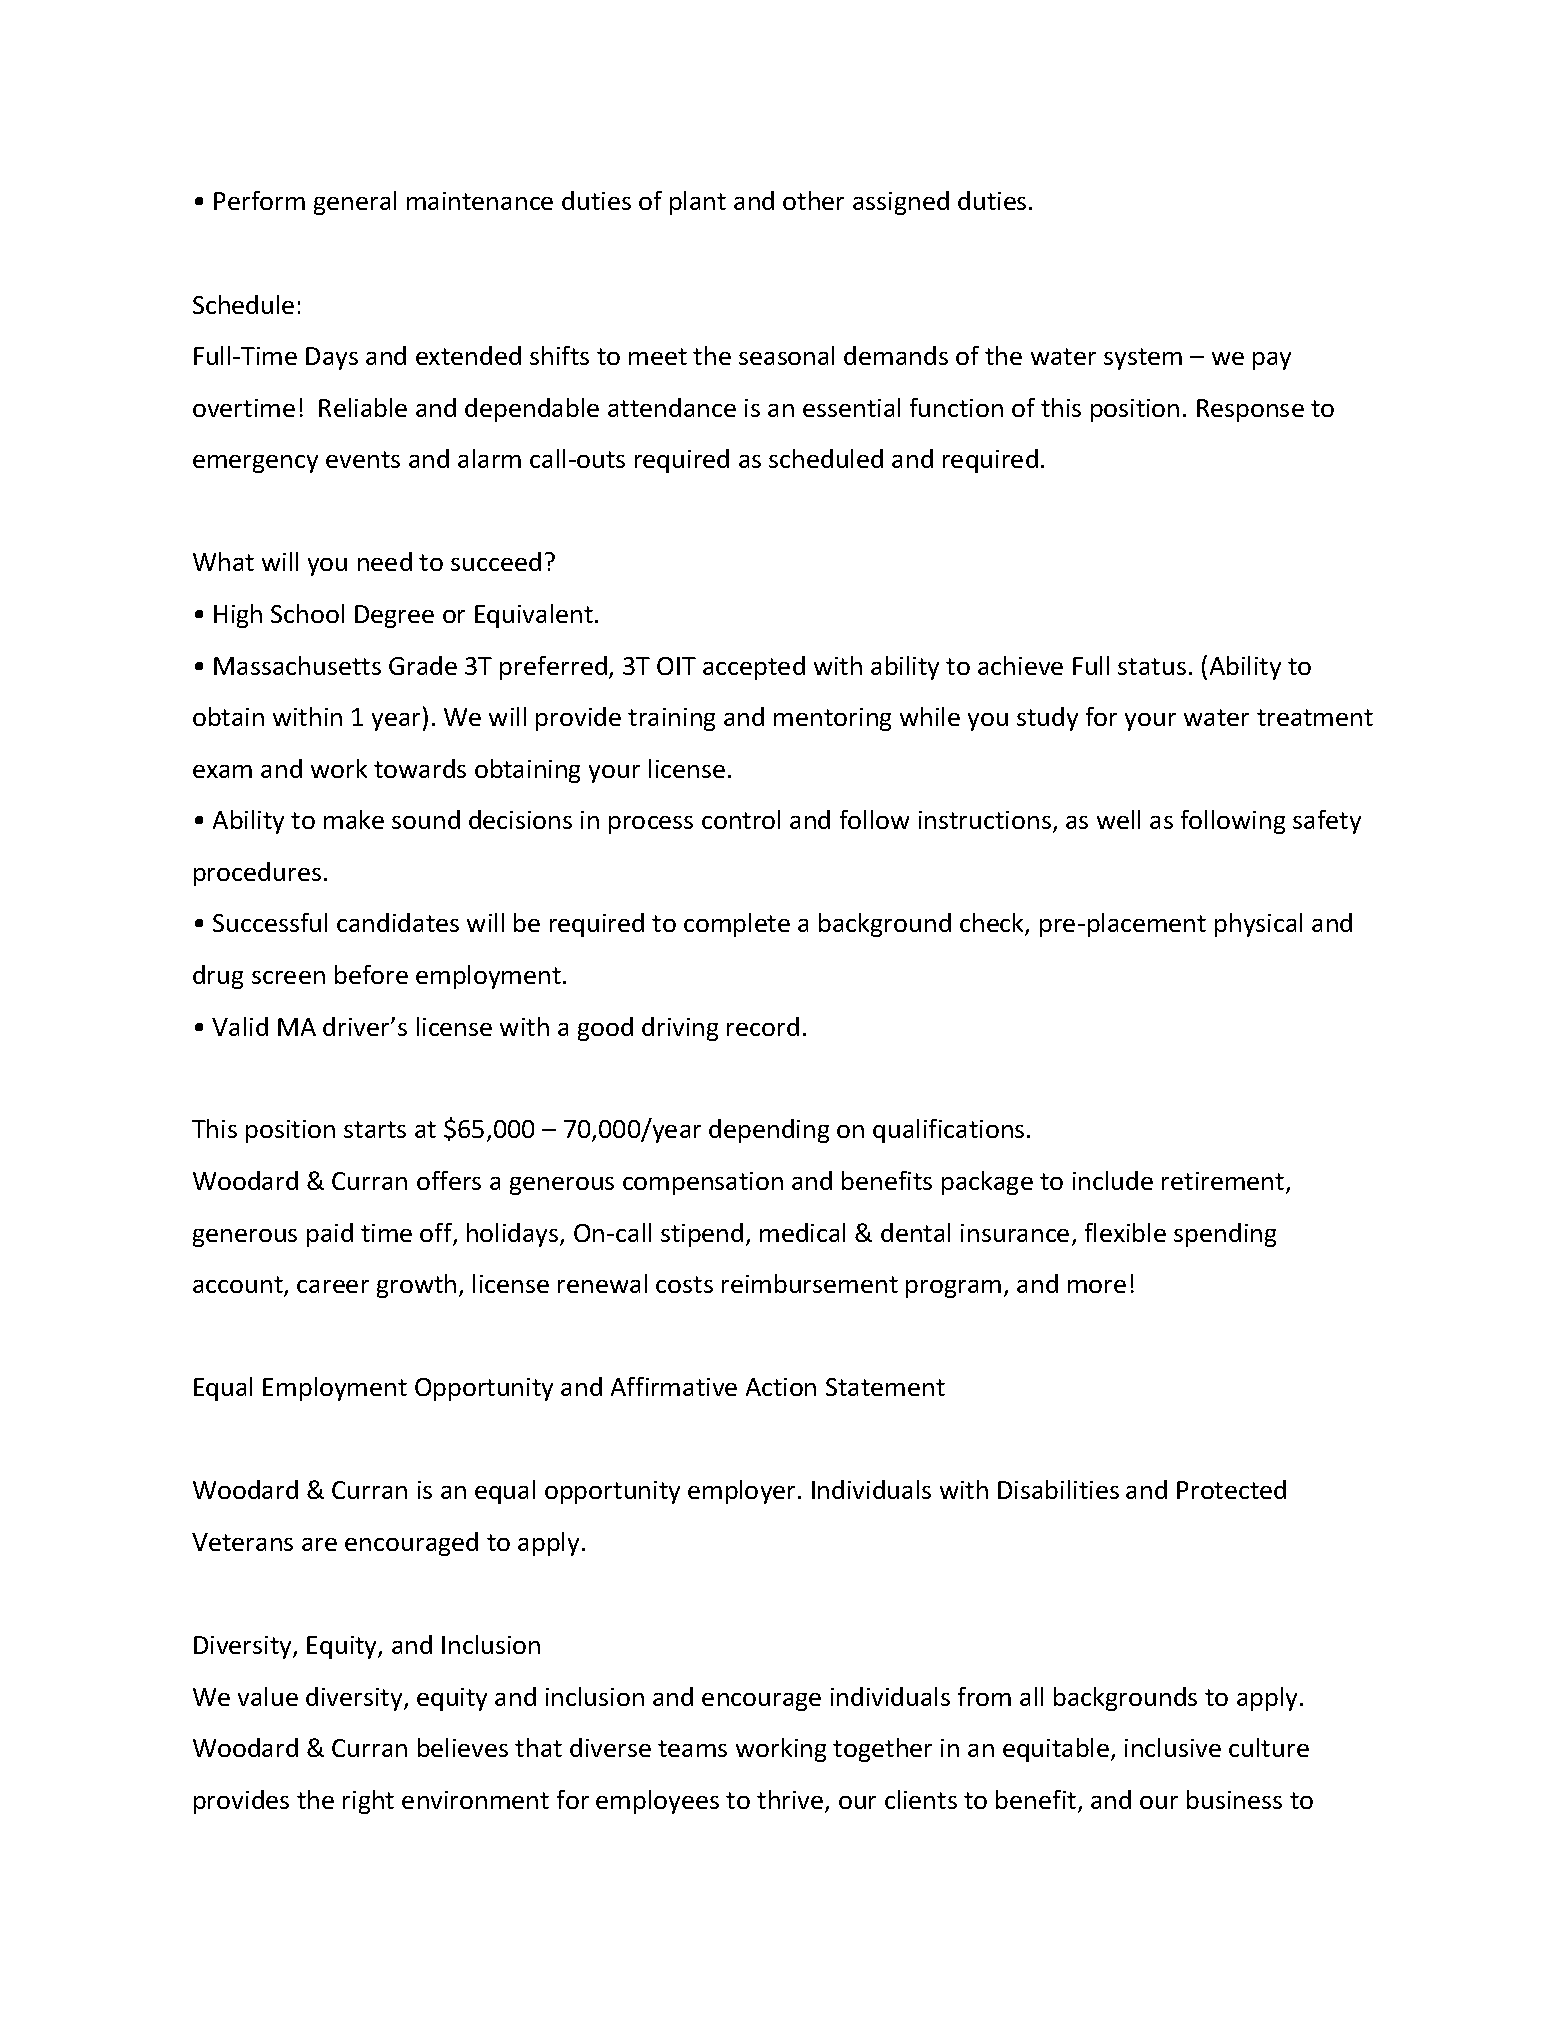 This document has height=2027, width=1567. I want to click on before, so click(371, 974).
